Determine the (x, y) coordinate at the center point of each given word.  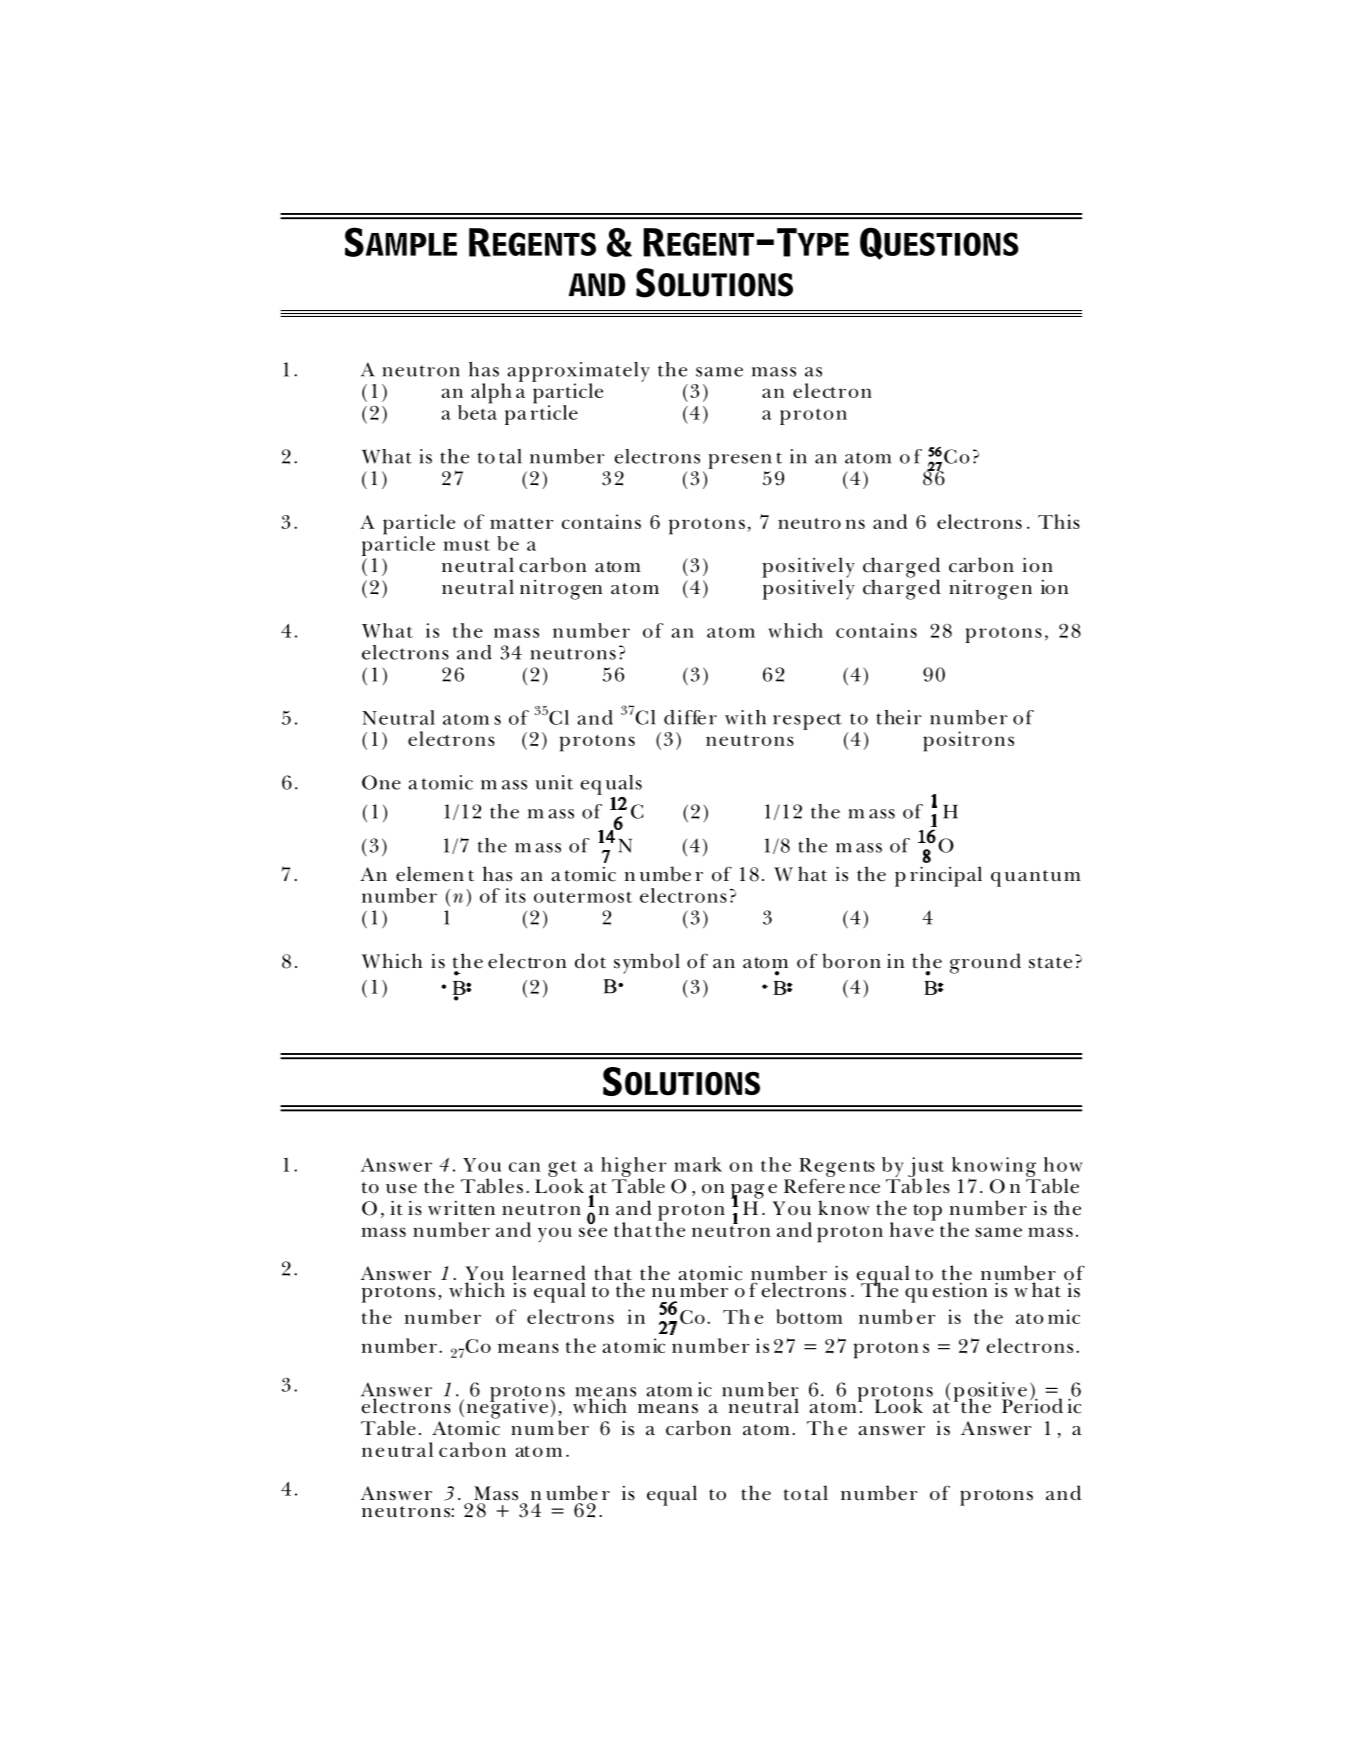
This (1059, 521)
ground (985, 963)
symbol (647, 963)
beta (477, 411)
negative (508, 1407)
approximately (578, 373)
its (515, 895)
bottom (809, 1316)
